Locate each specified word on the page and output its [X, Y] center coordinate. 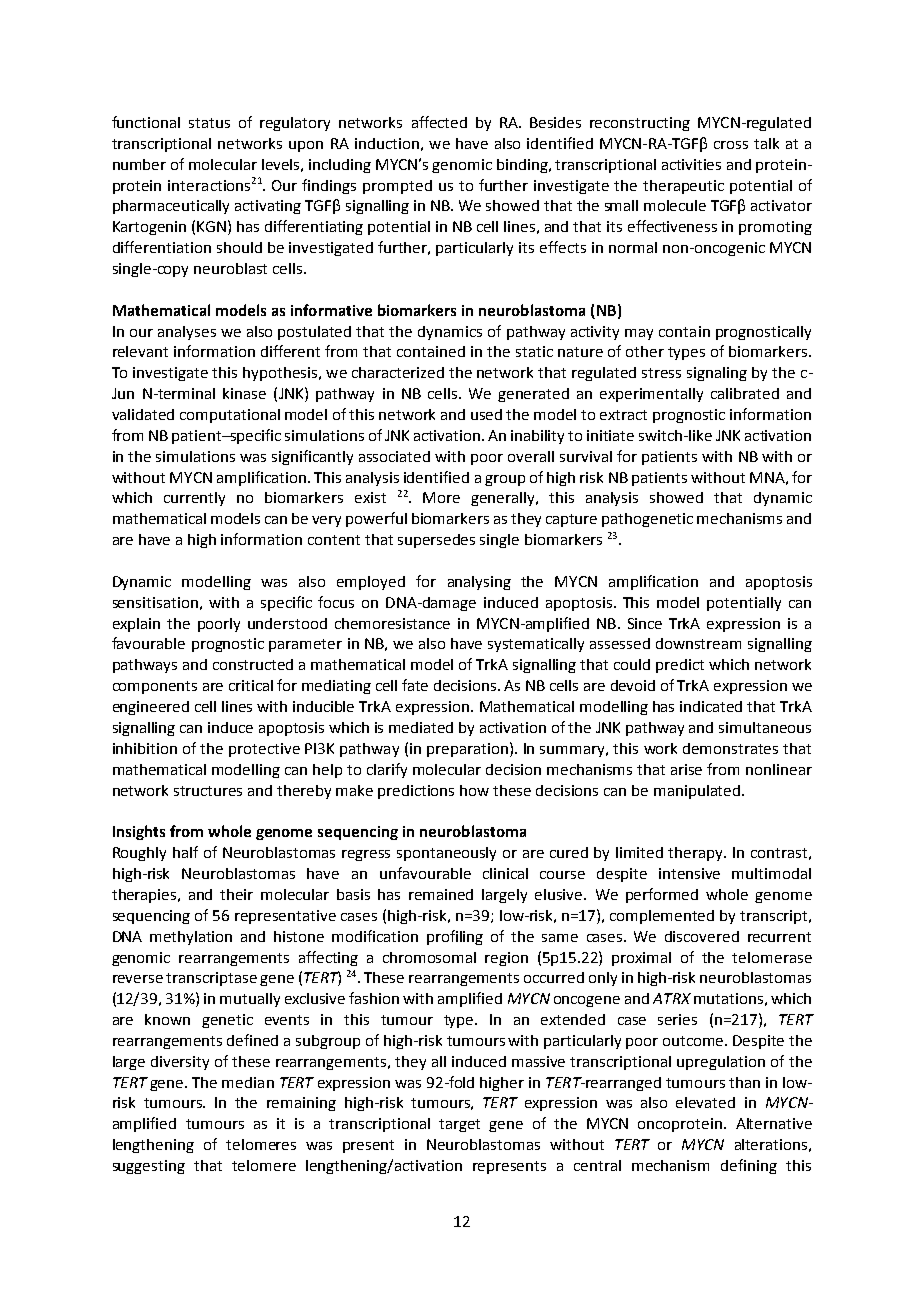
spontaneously [446, 854]
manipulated [698, 792]
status [209, 123]
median [248, 1082]
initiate [610, 435]
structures [208, 791]
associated [394, 456]
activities [691, 164]
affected [439, 122]
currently [194, 499]
